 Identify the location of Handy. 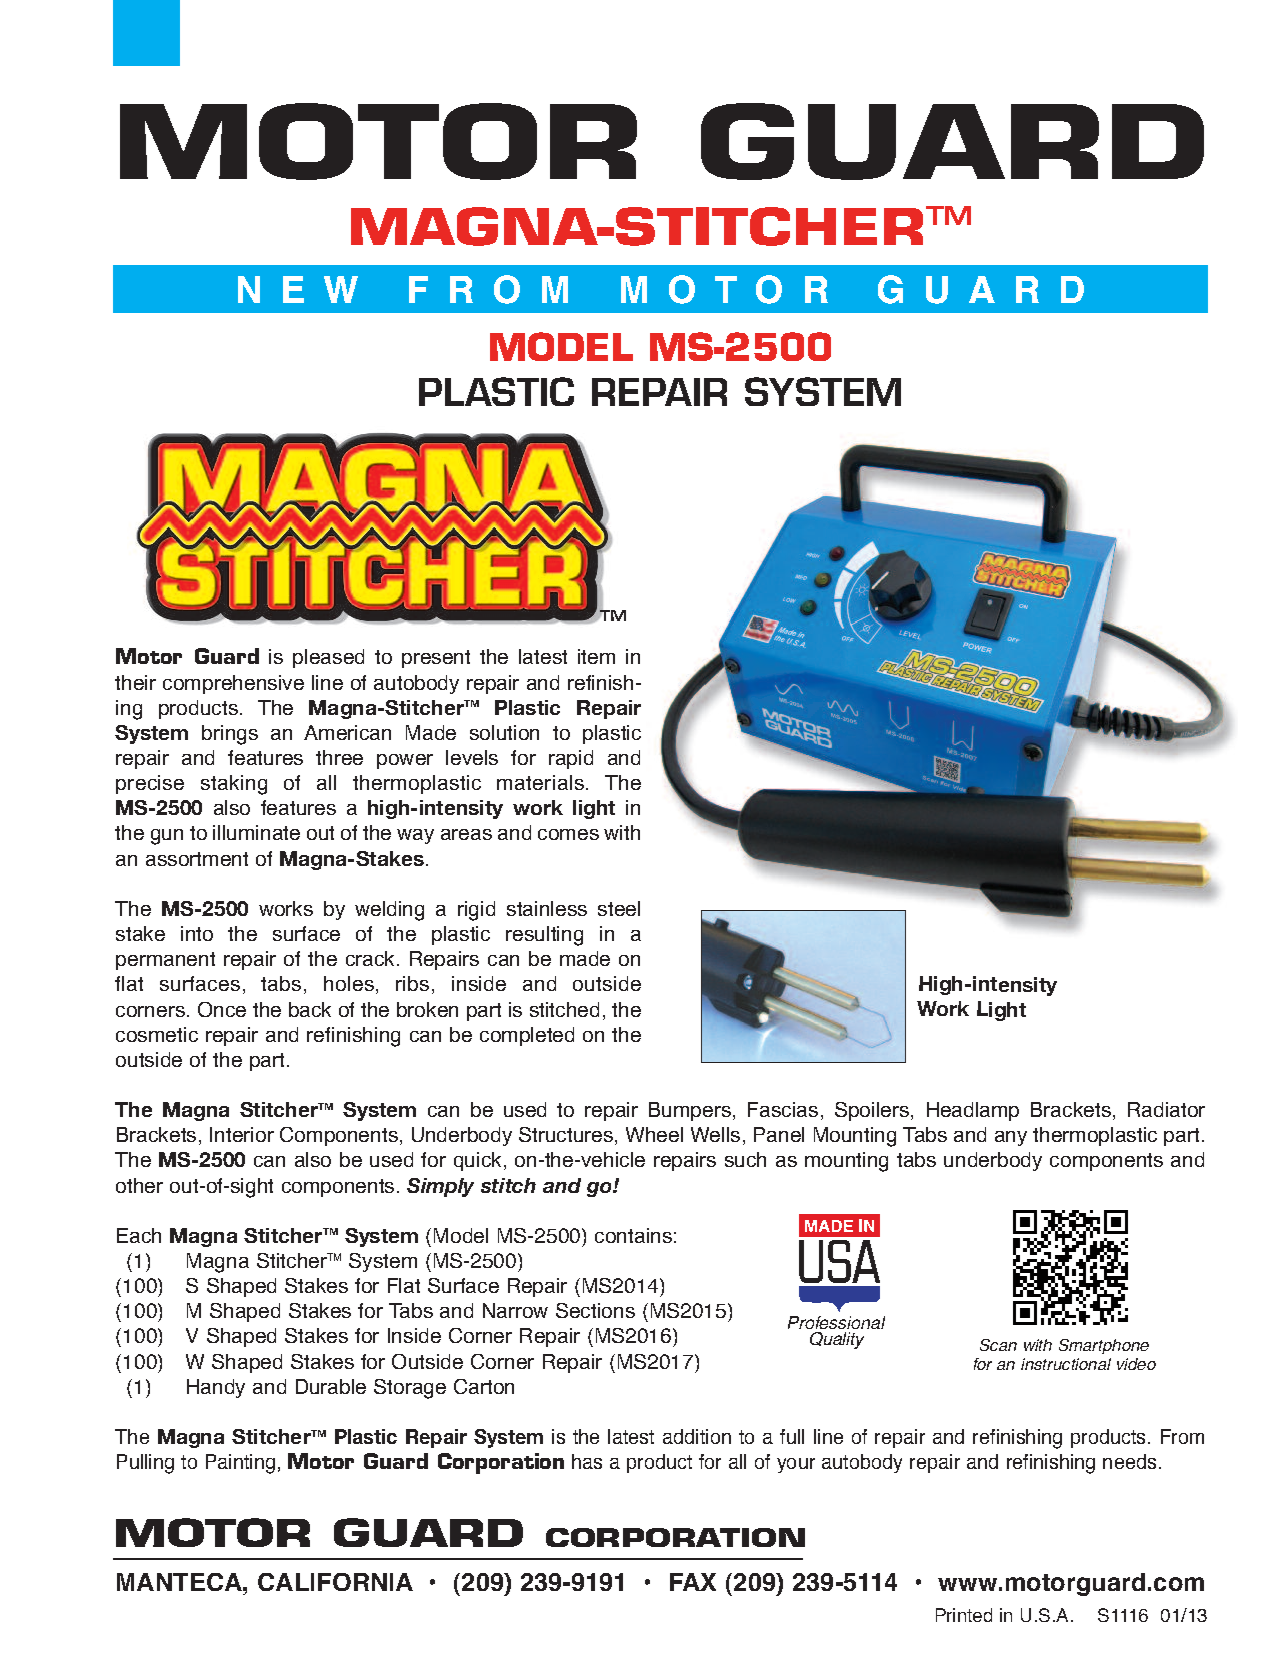
(216, 1388).
